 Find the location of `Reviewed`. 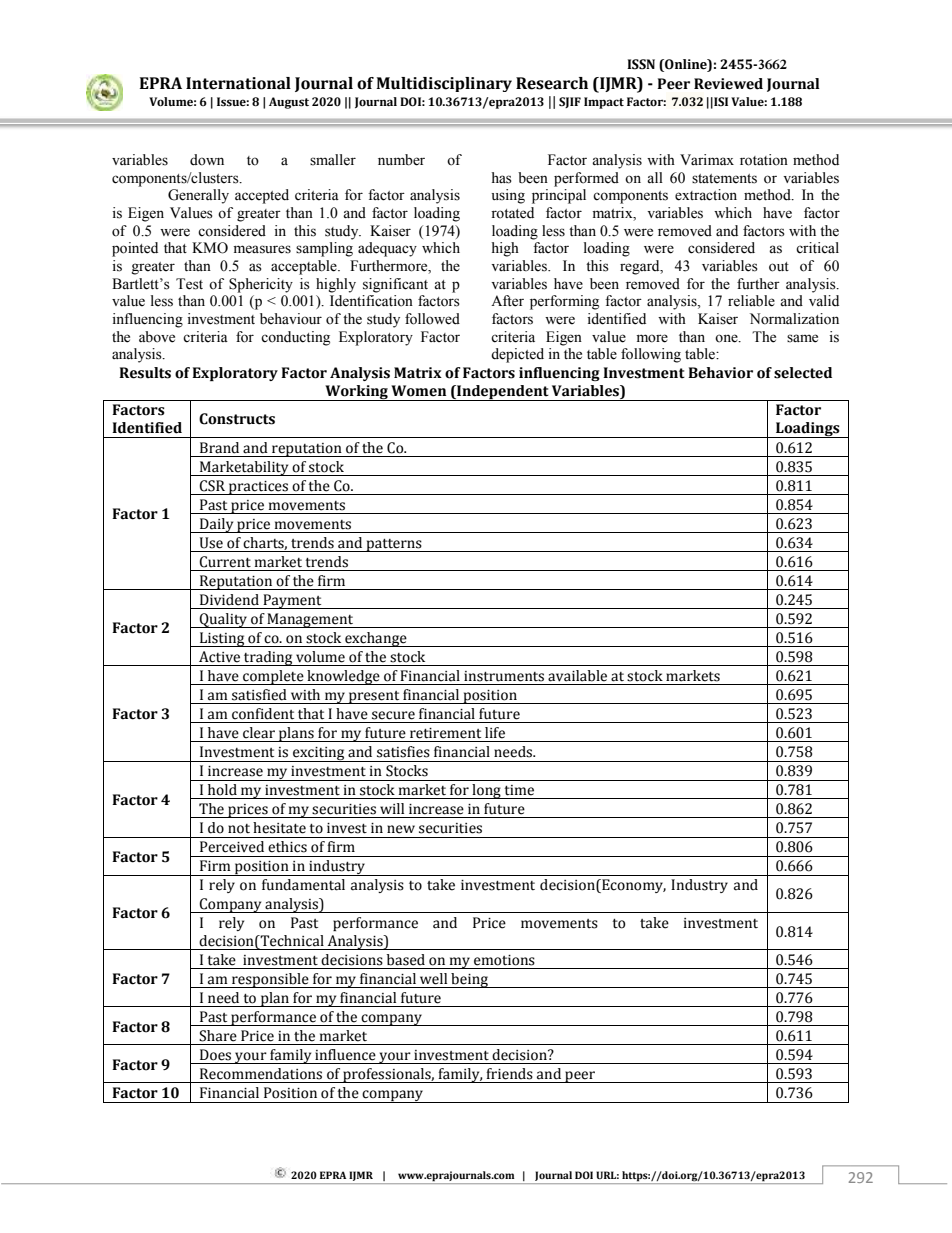

Reviewed is located at coordinates (728, 84).
